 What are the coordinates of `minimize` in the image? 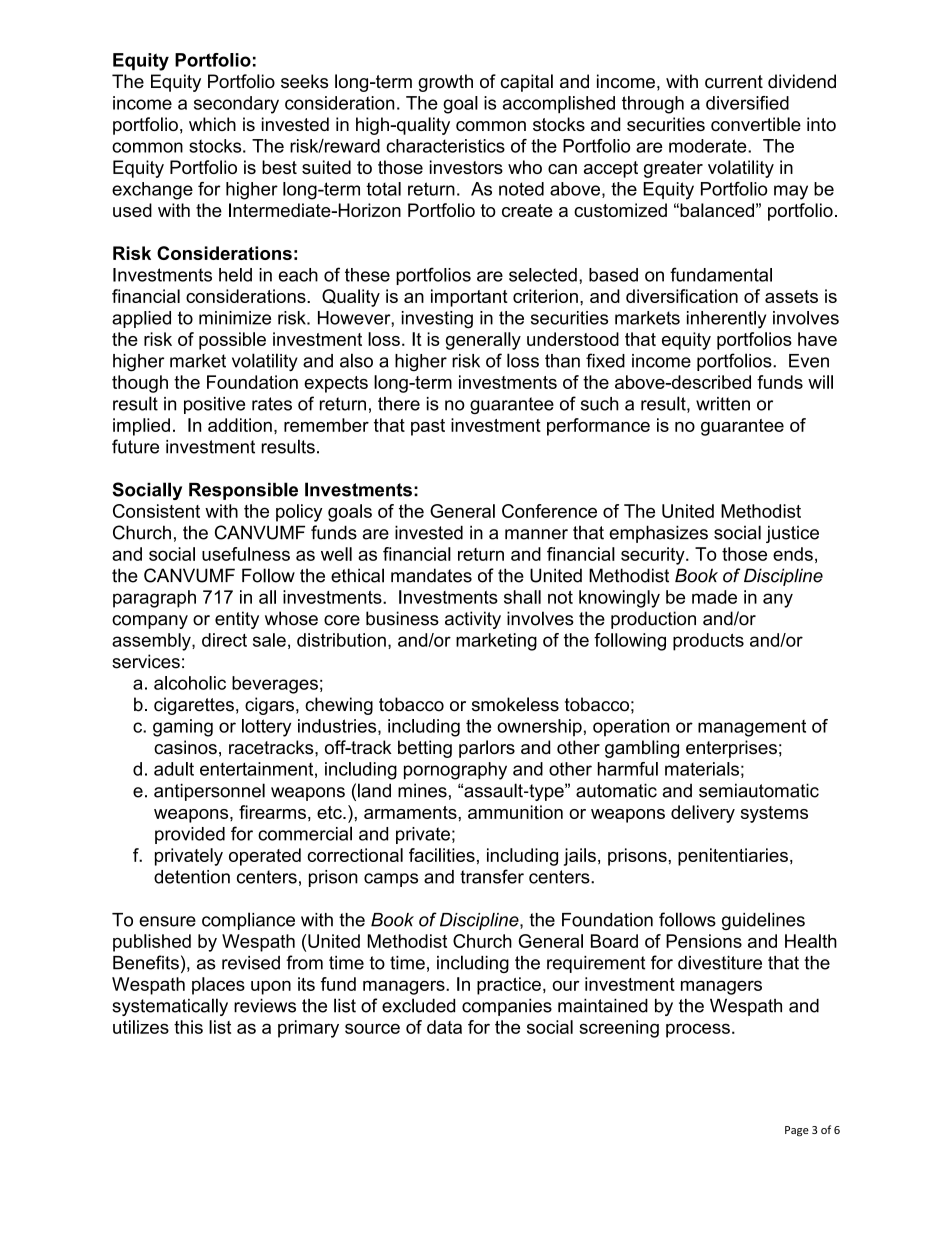 It's located at (235, 318).
